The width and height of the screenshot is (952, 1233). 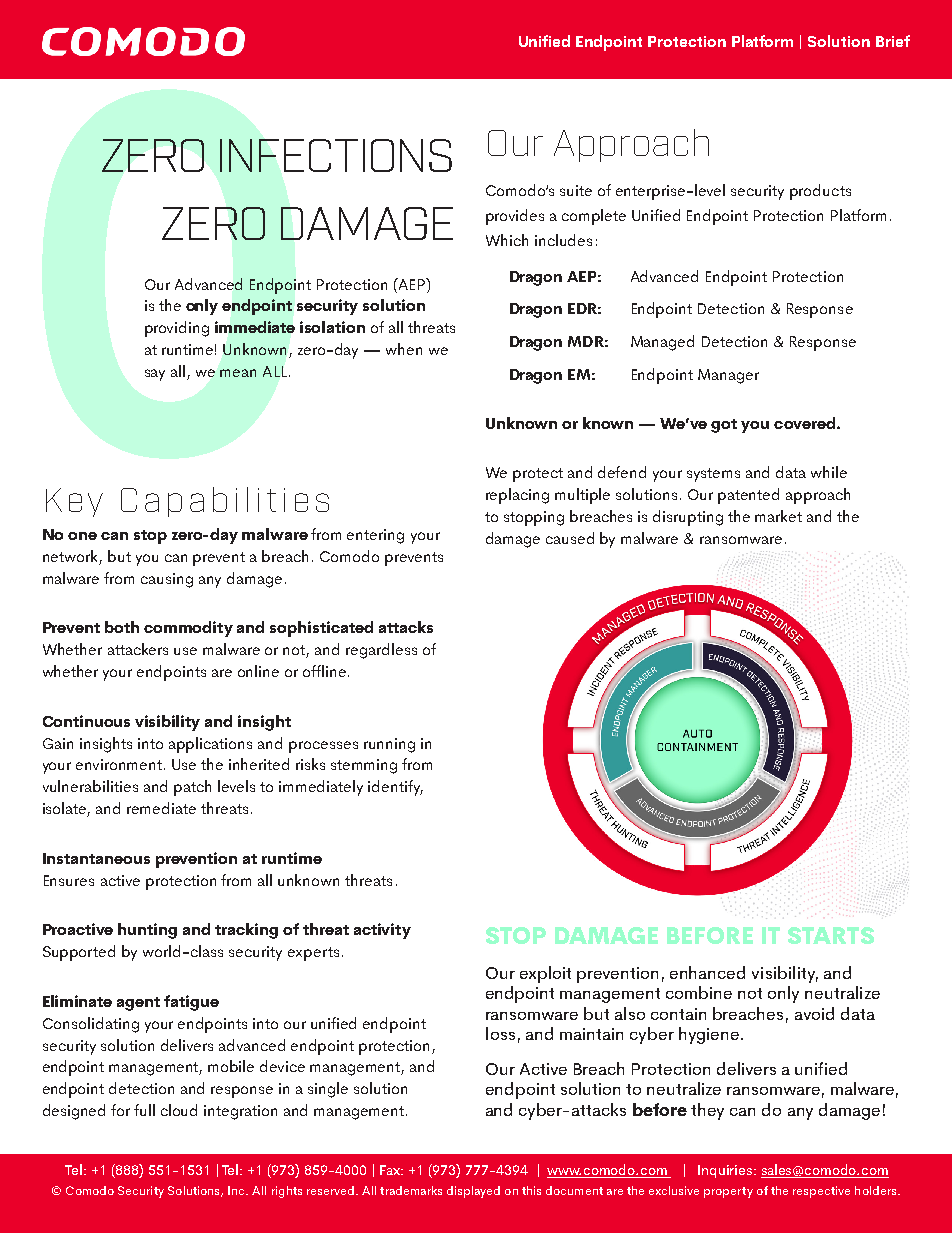 I want to click on Brief, so click(x=893, y=41).
